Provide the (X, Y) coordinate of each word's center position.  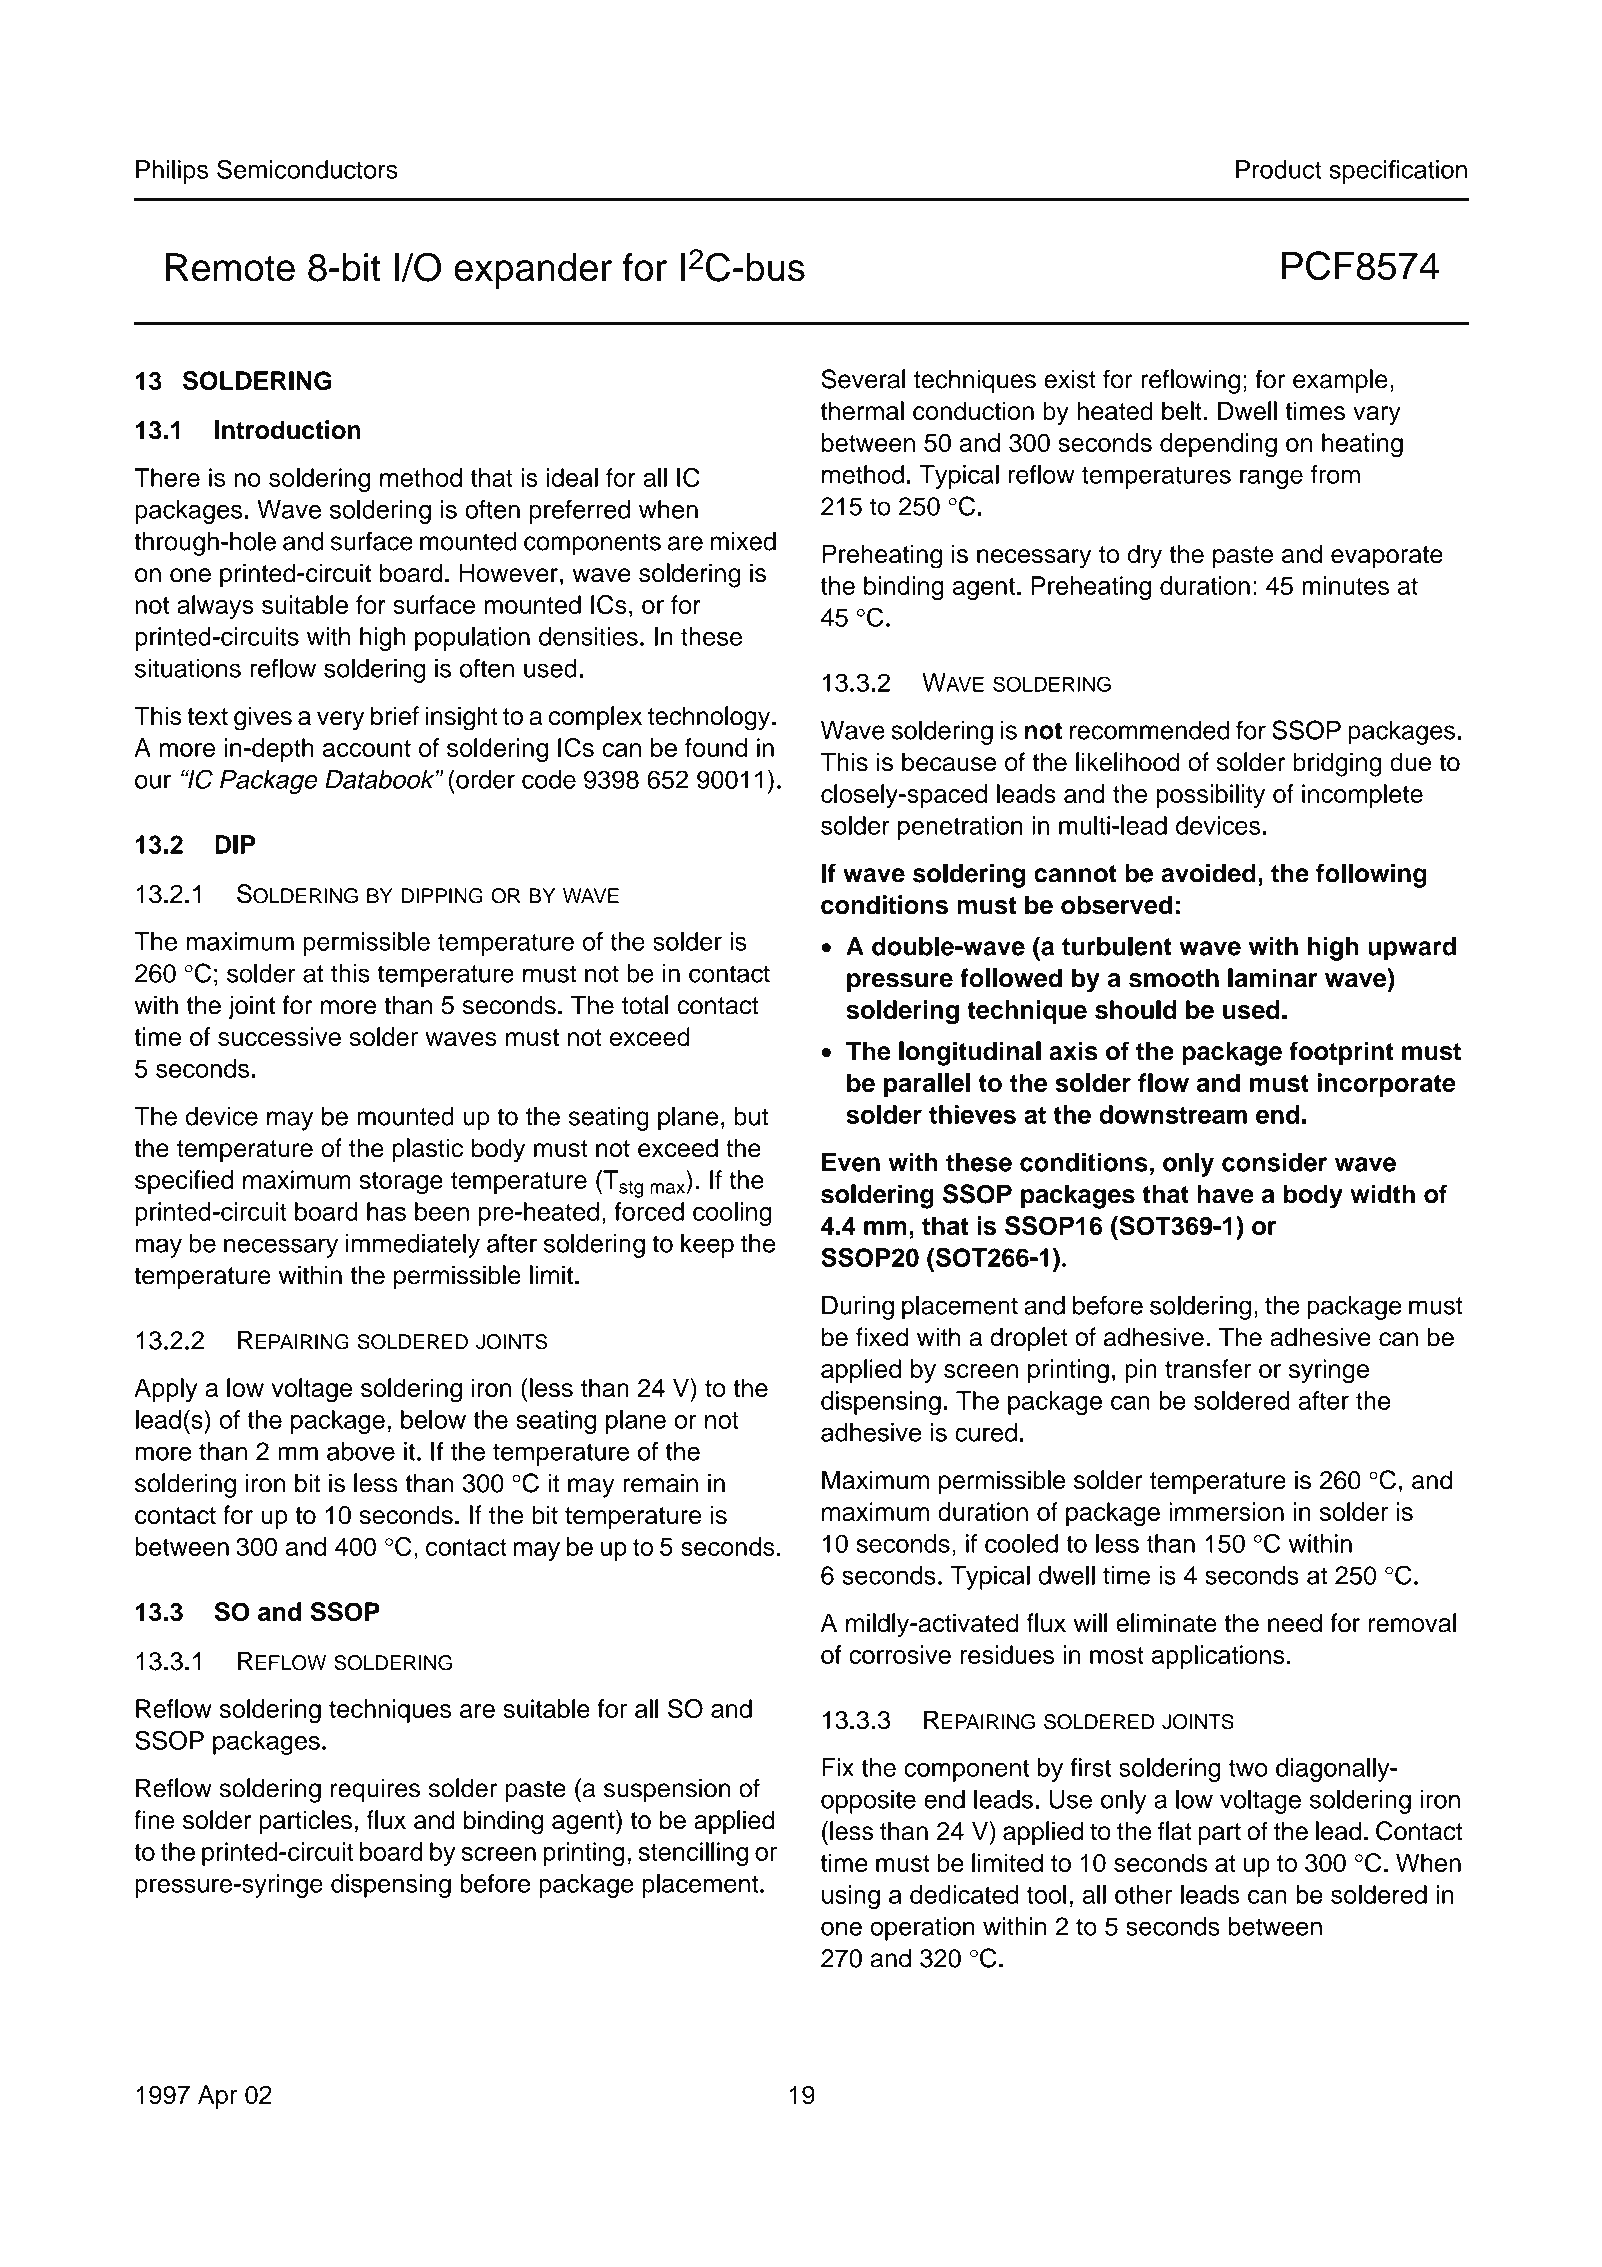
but (751, 1116)
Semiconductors (307, 169)
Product (1278, 169)
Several (863, 379)
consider (1274, 1162)
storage (401, 1183)
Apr (217, 2097)
